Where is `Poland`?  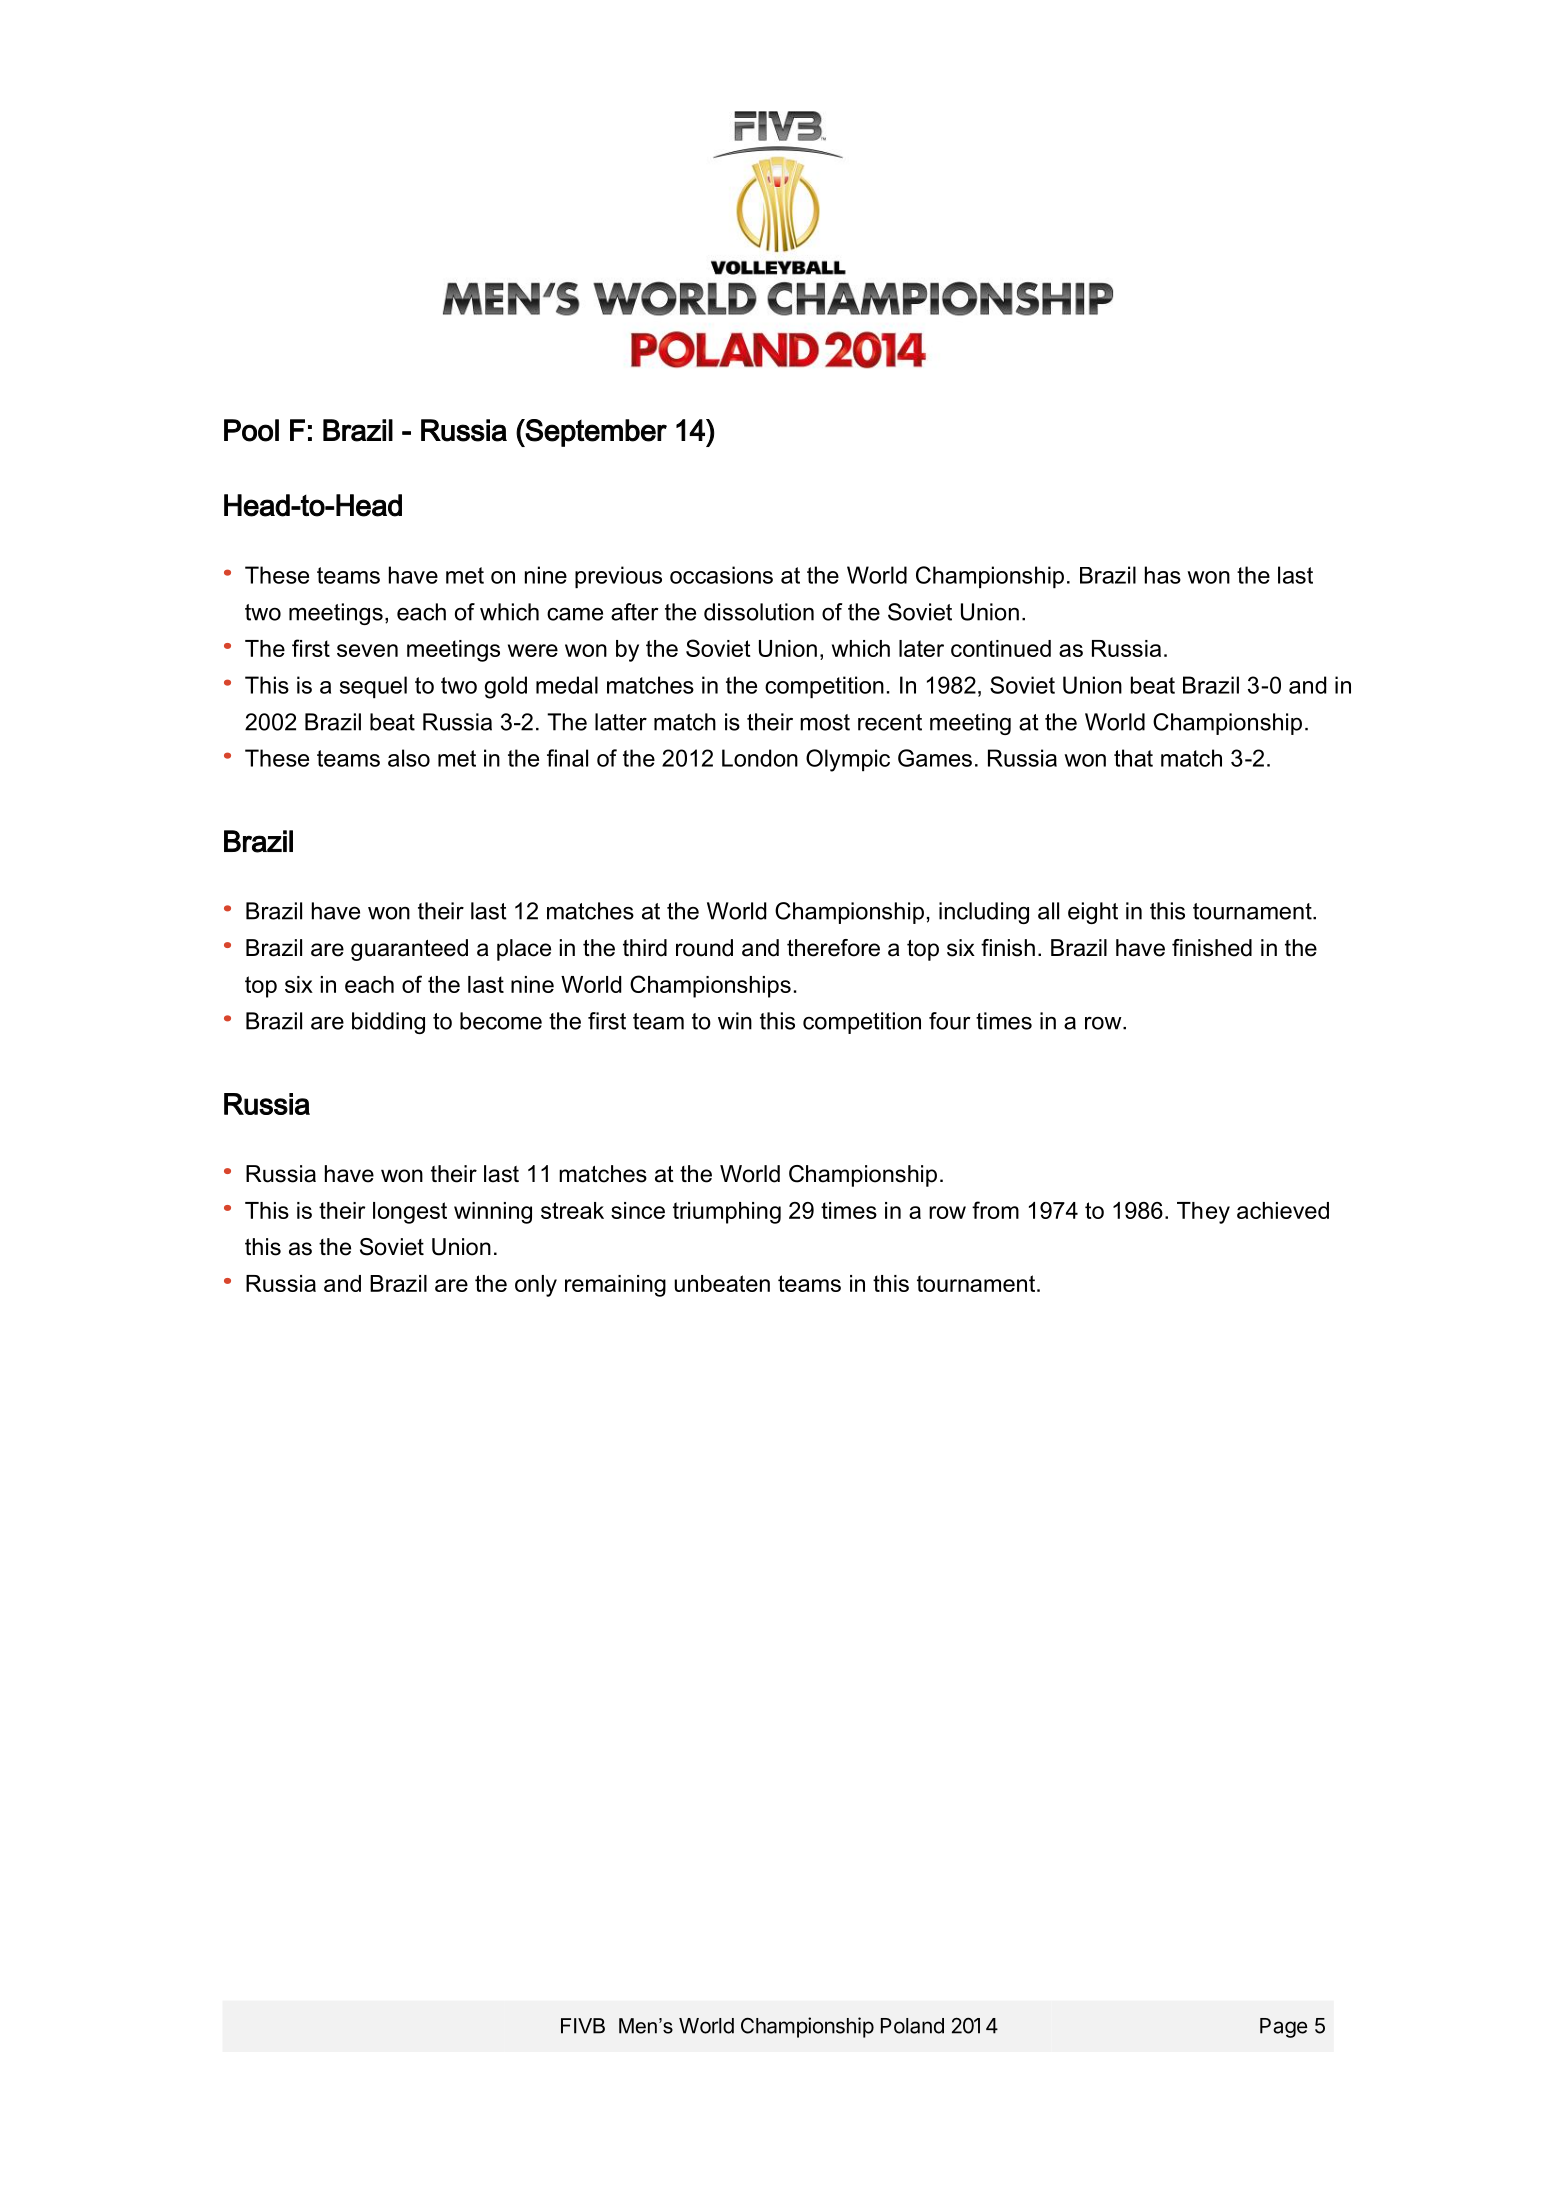
Poland is located at coordinates (912, 2026).
